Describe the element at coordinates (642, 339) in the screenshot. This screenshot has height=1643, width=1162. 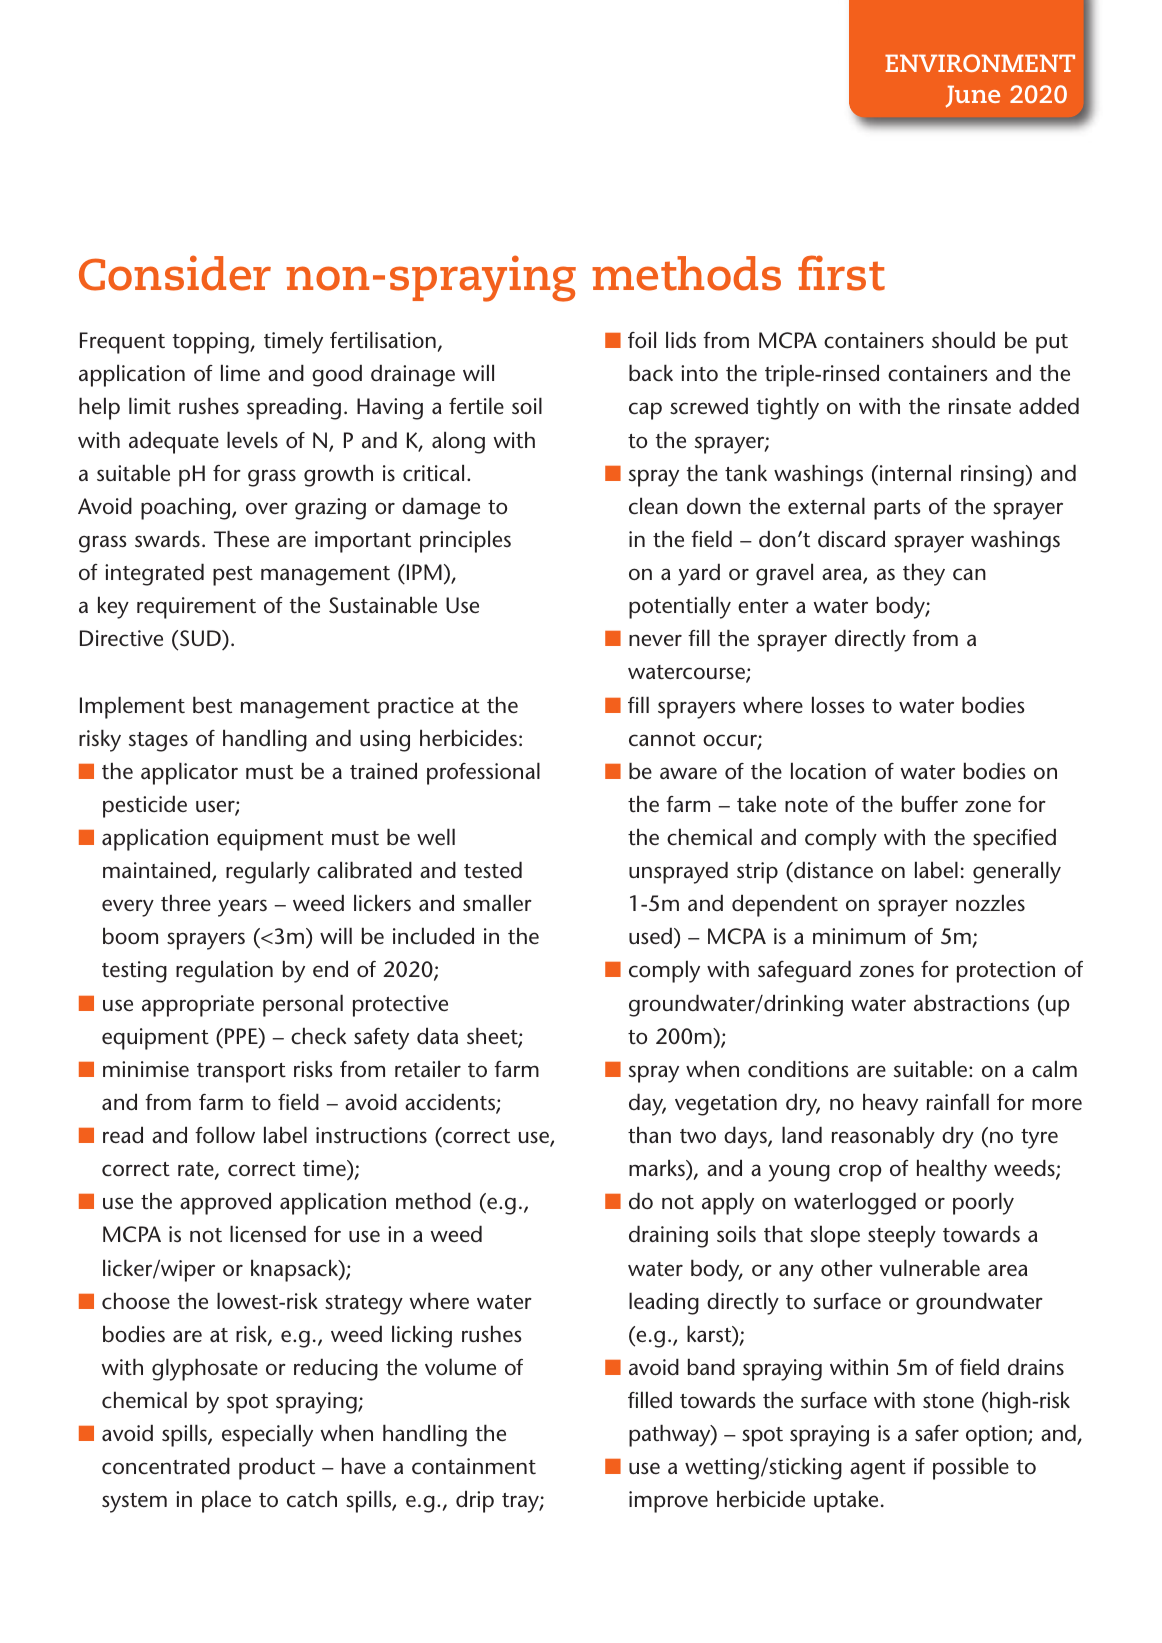
I see `foil` at that location.
